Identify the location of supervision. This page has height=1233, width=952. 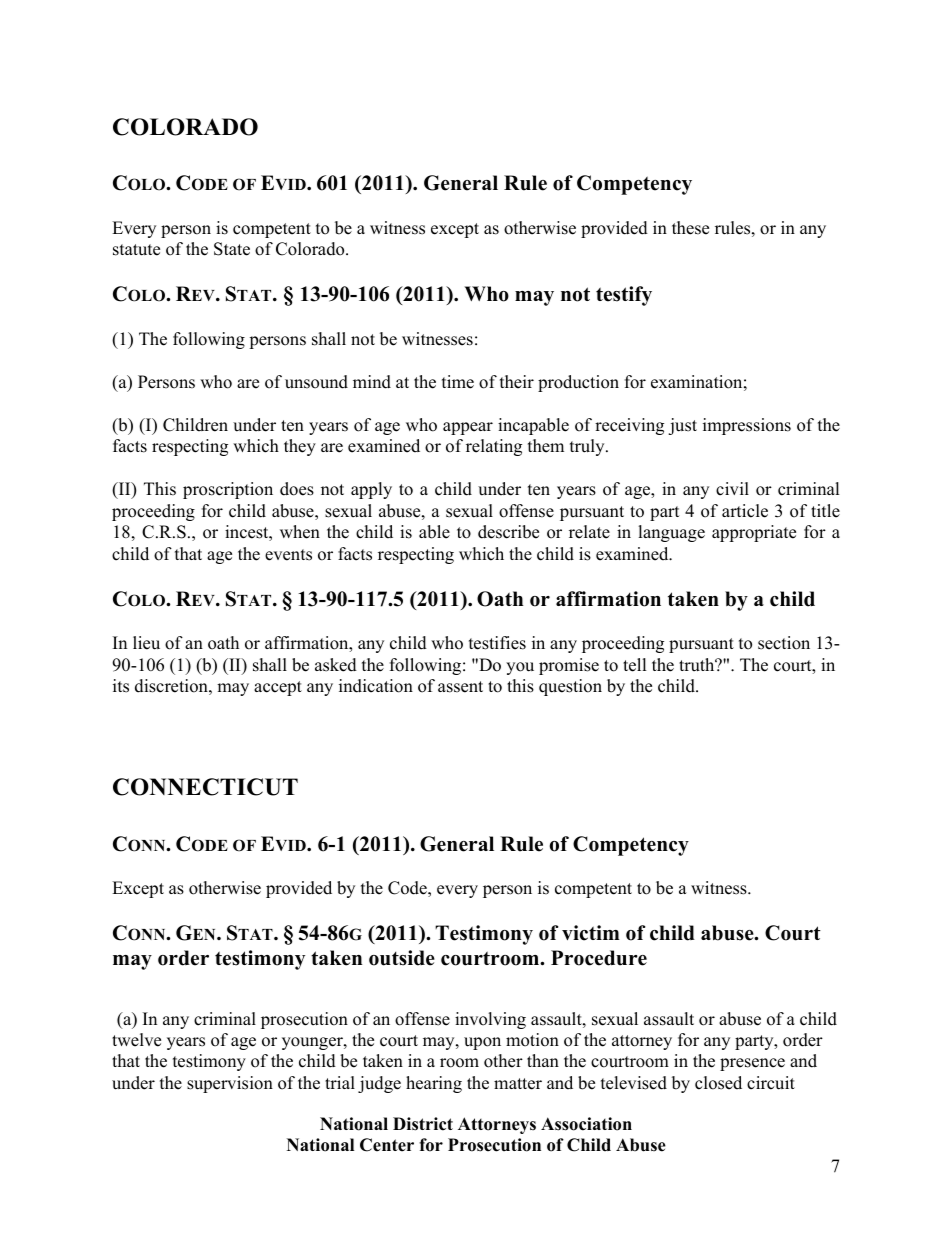
(230, 1084).
